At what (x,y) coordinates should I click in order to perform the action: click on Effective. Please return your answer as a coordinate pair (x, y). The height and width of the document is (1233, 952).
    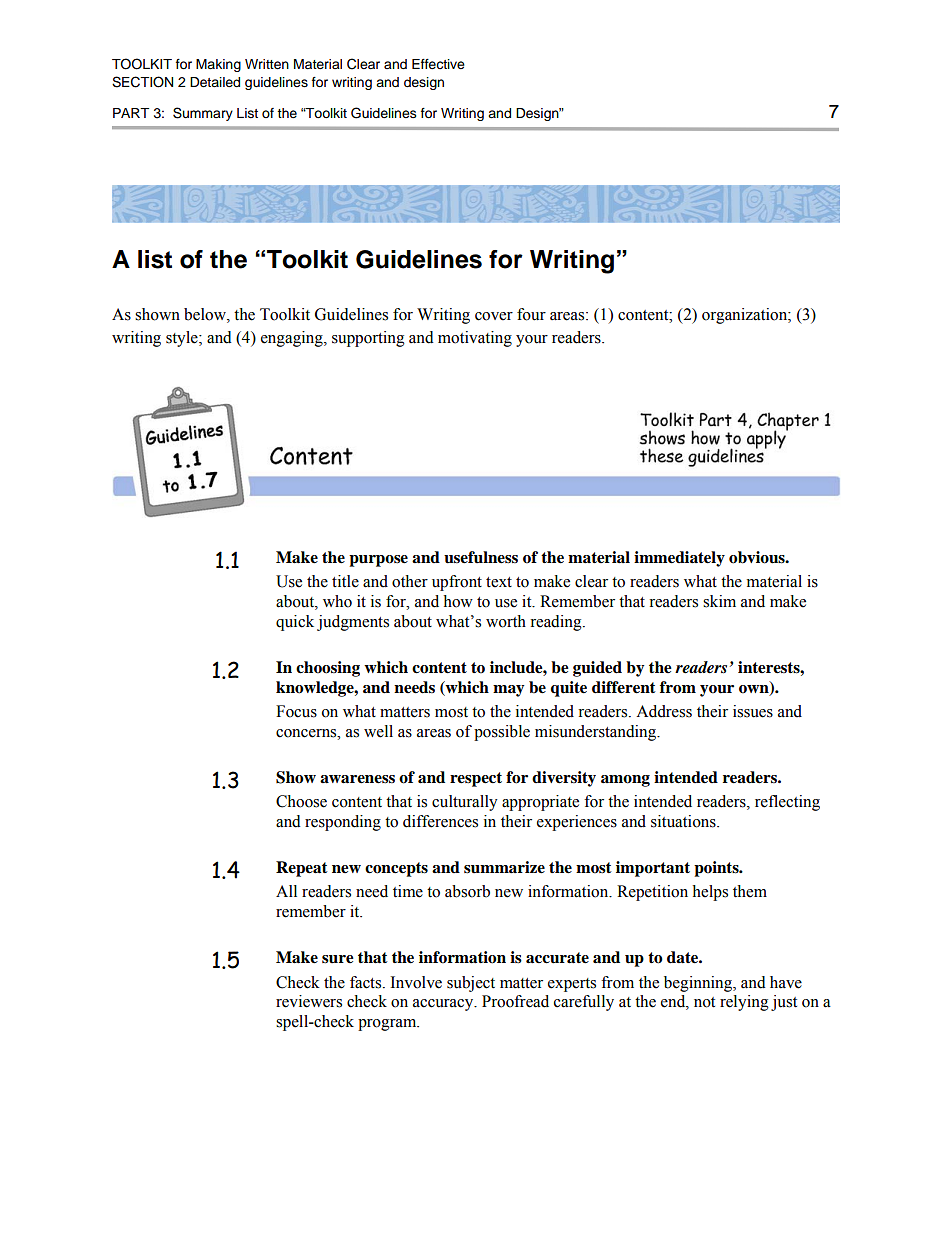
    Looking at the image, I should click on (438, 64).
